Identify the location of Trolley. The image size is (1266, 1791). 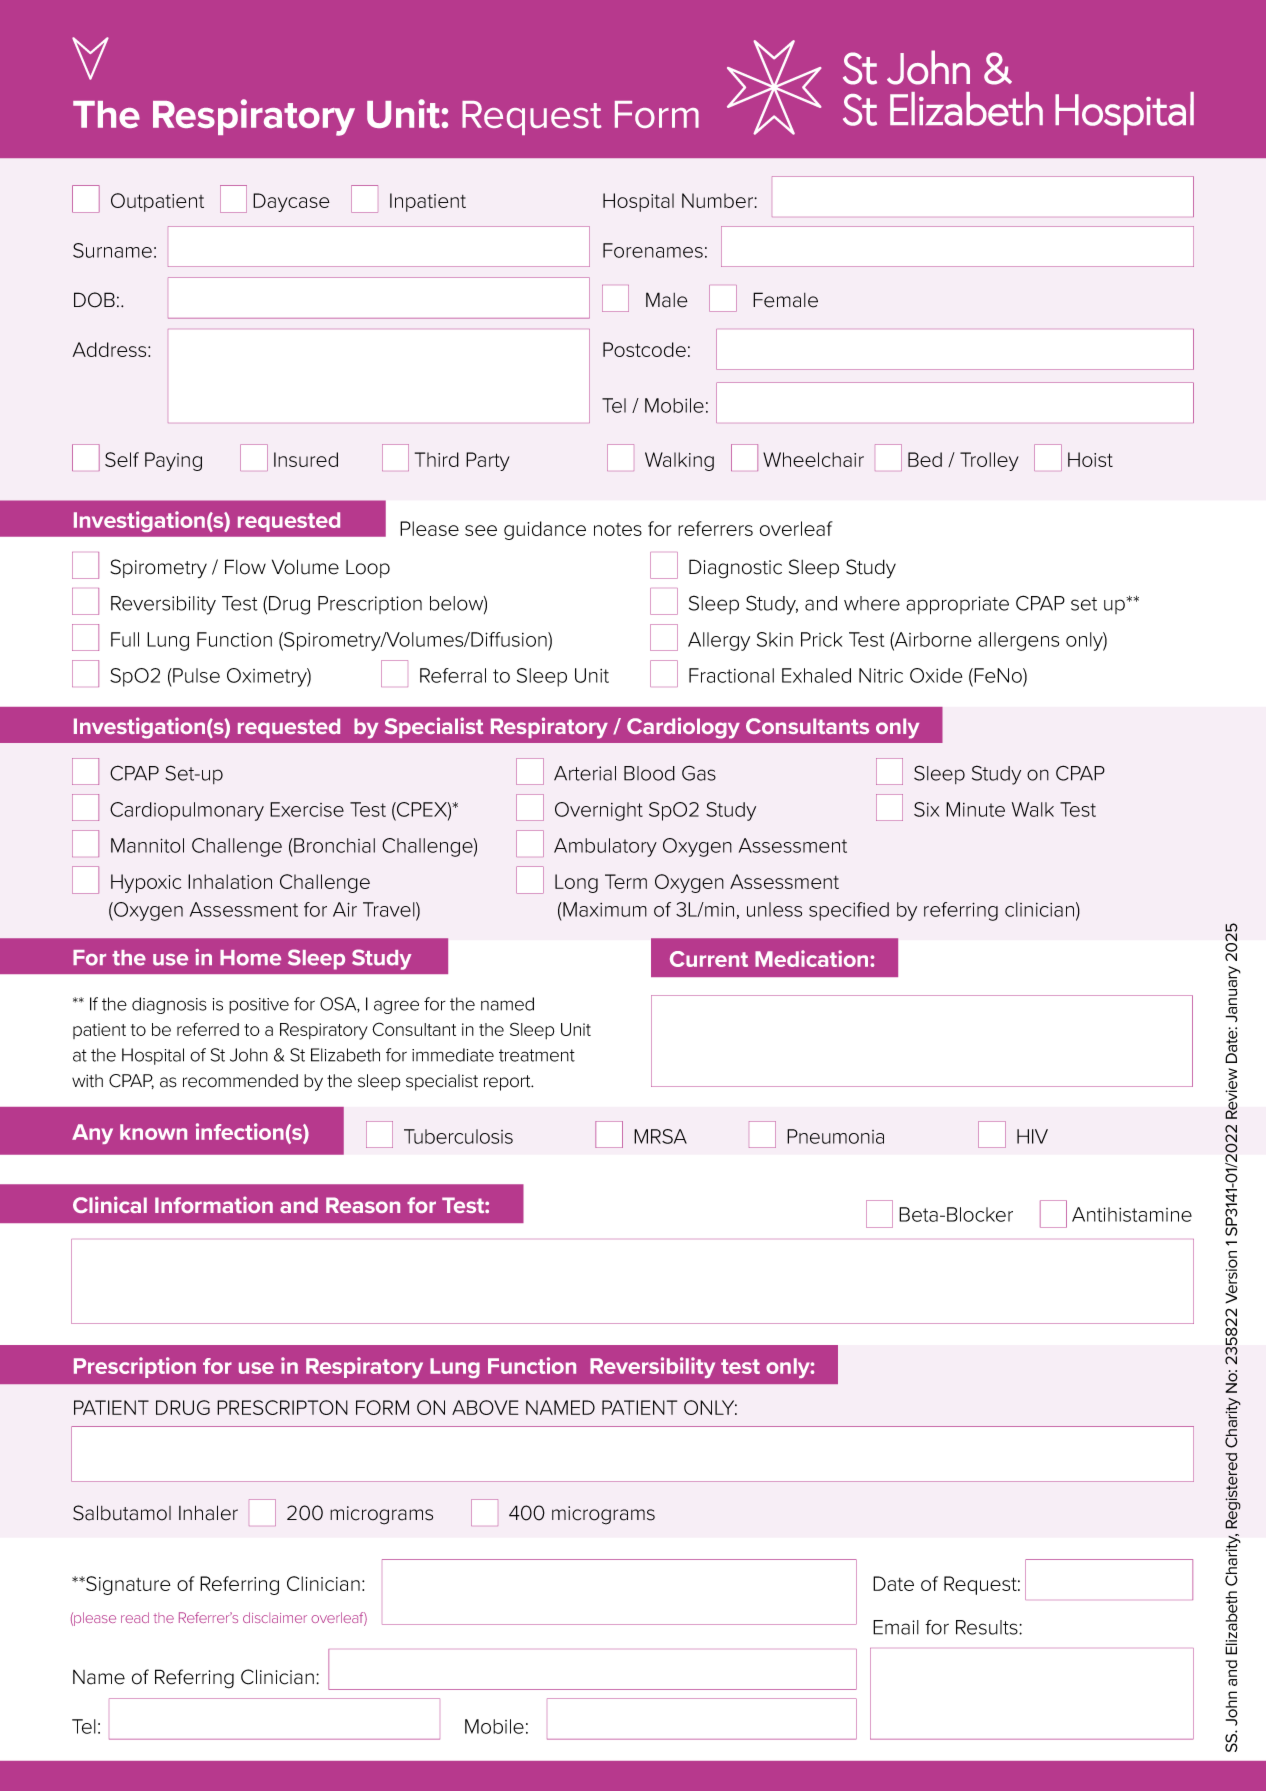
(989, 461).
